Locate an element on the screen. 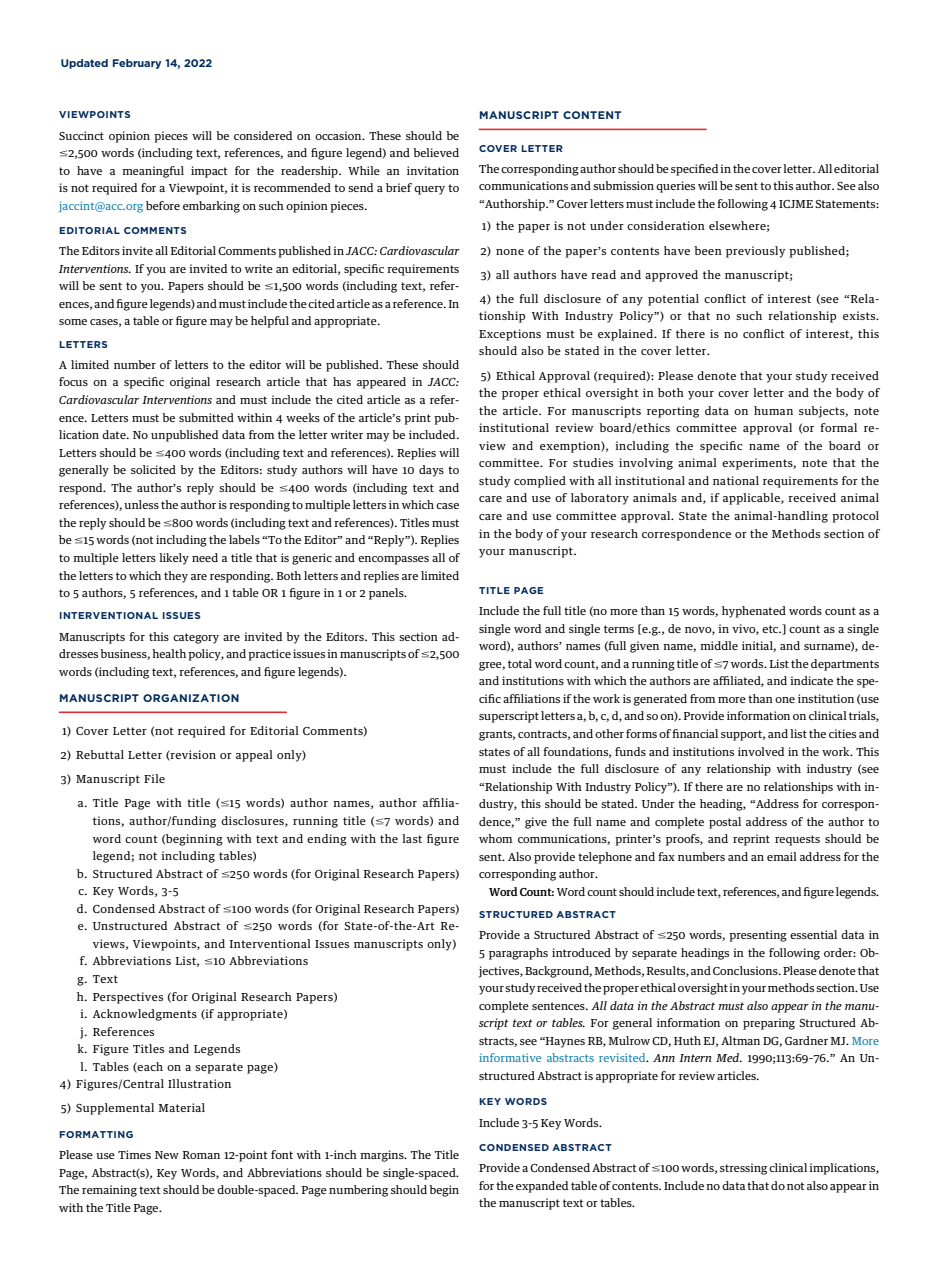  queries is located at coordinates (675, 187).
